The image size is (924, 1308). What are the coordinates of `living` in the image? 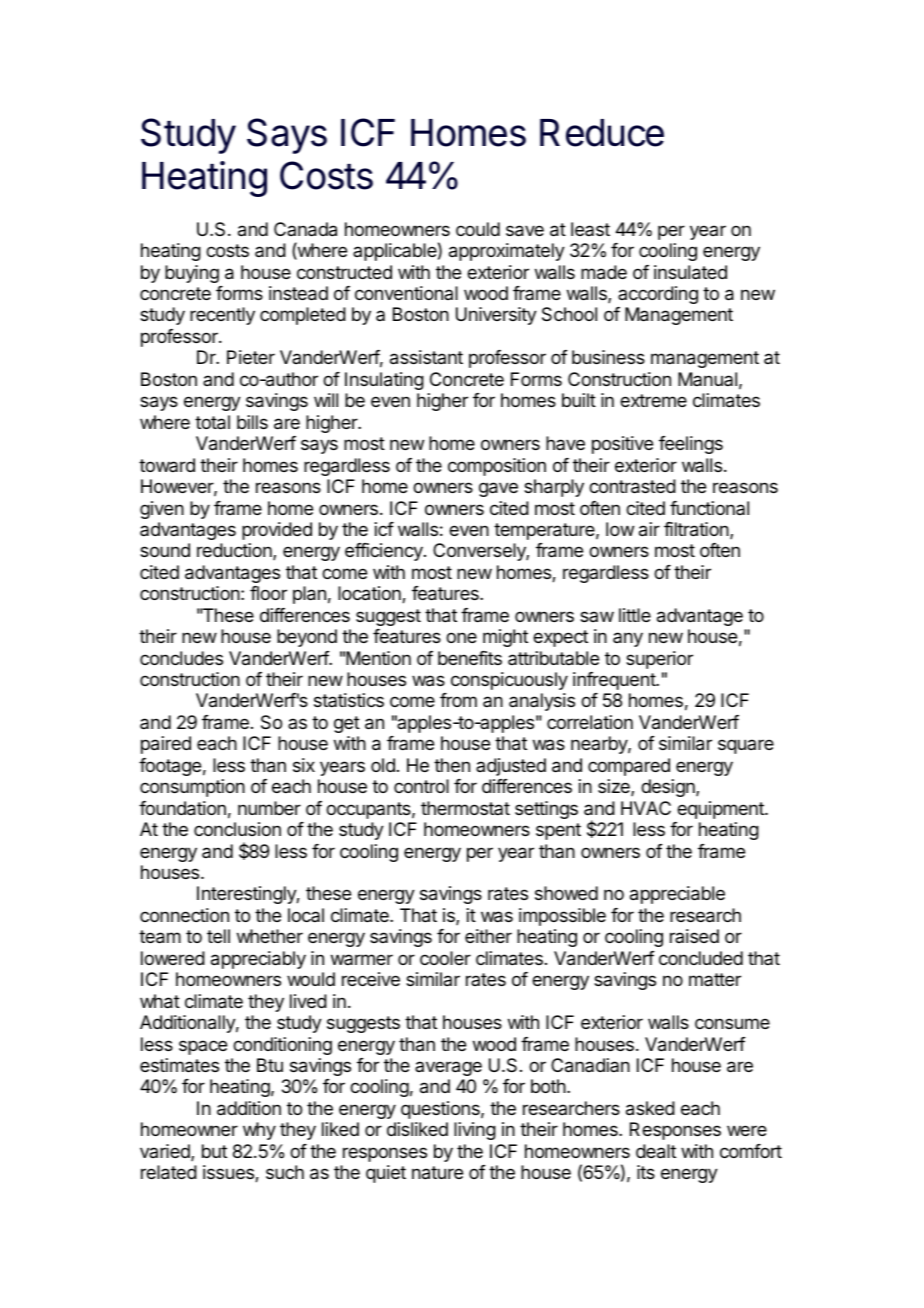 It's located at (475, 1131).
